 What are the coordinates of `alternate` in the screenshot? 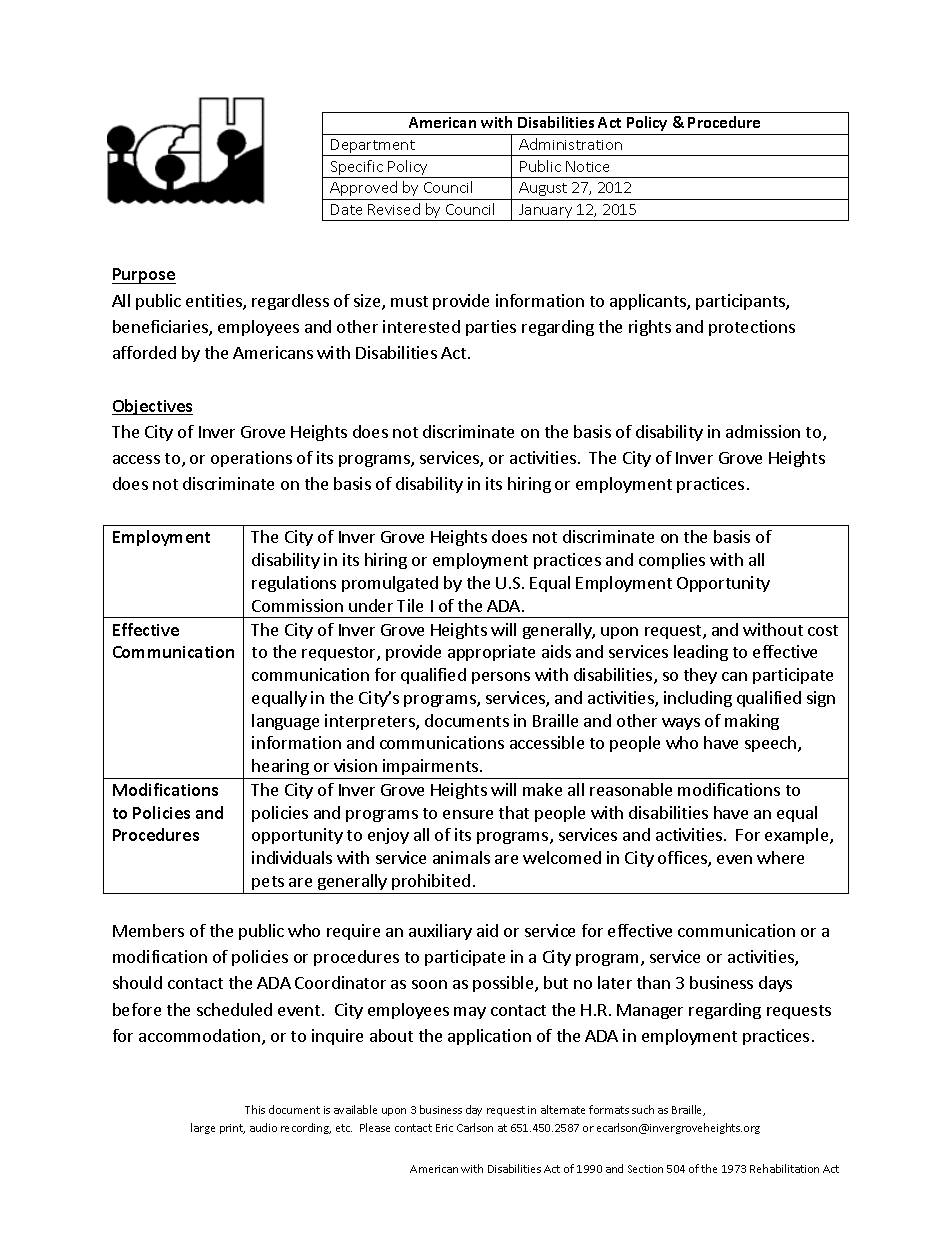 It's located at (563, 1109).
